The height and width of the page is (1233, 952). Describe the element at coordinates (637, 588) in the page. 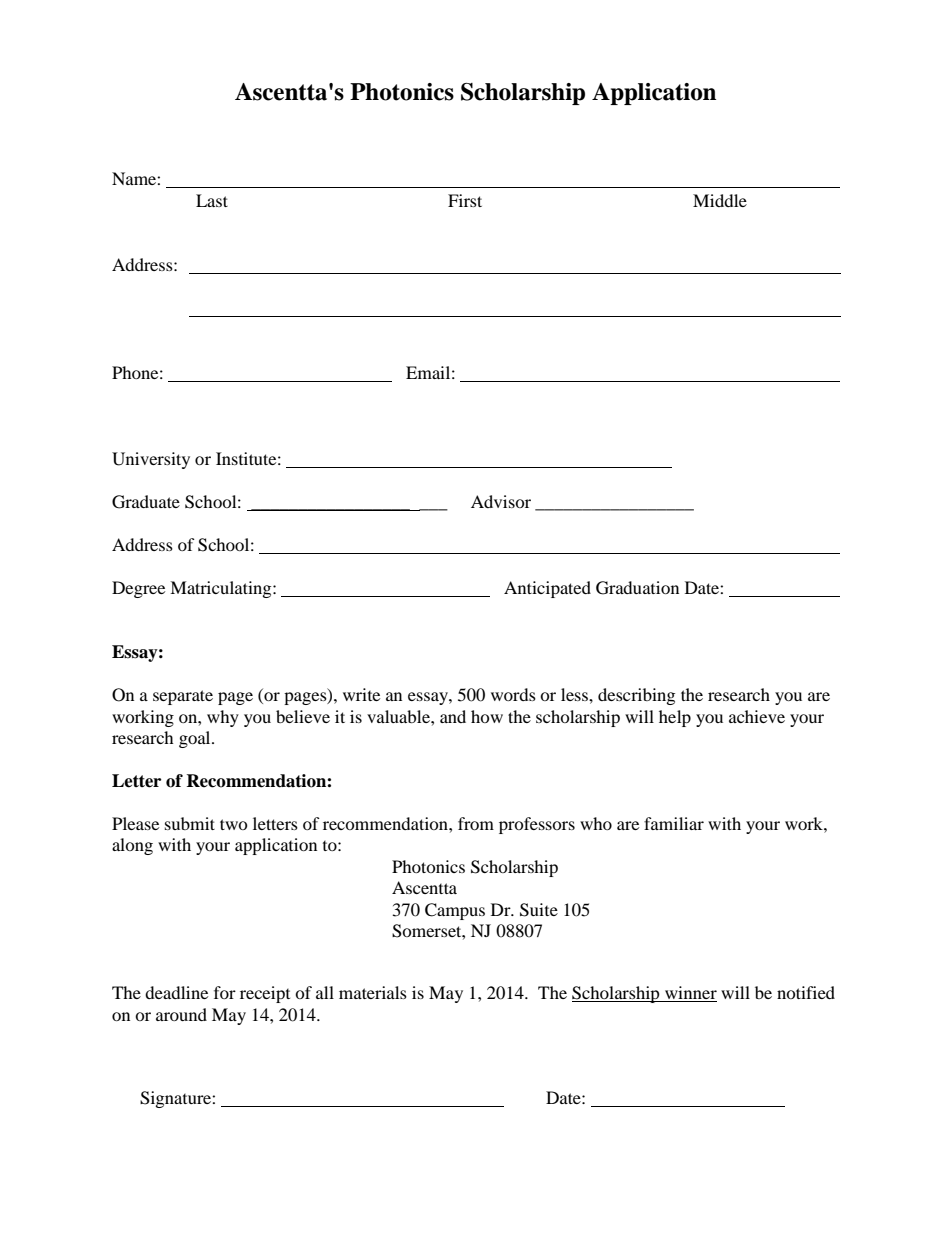

I see `Graduation` at that location.
